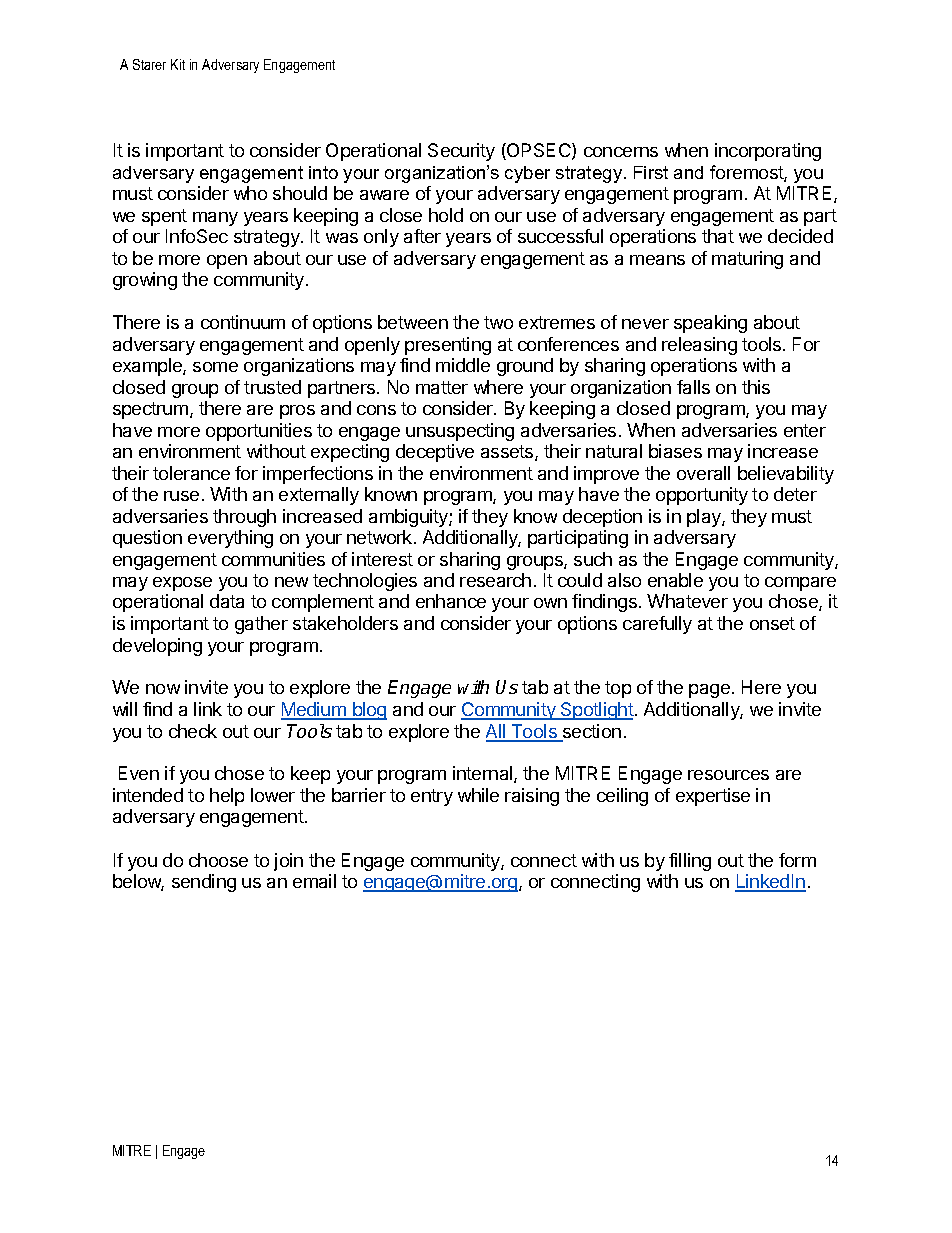 This page has height=1233, width=952. I want to click on incorporating, so click(768, 152).
